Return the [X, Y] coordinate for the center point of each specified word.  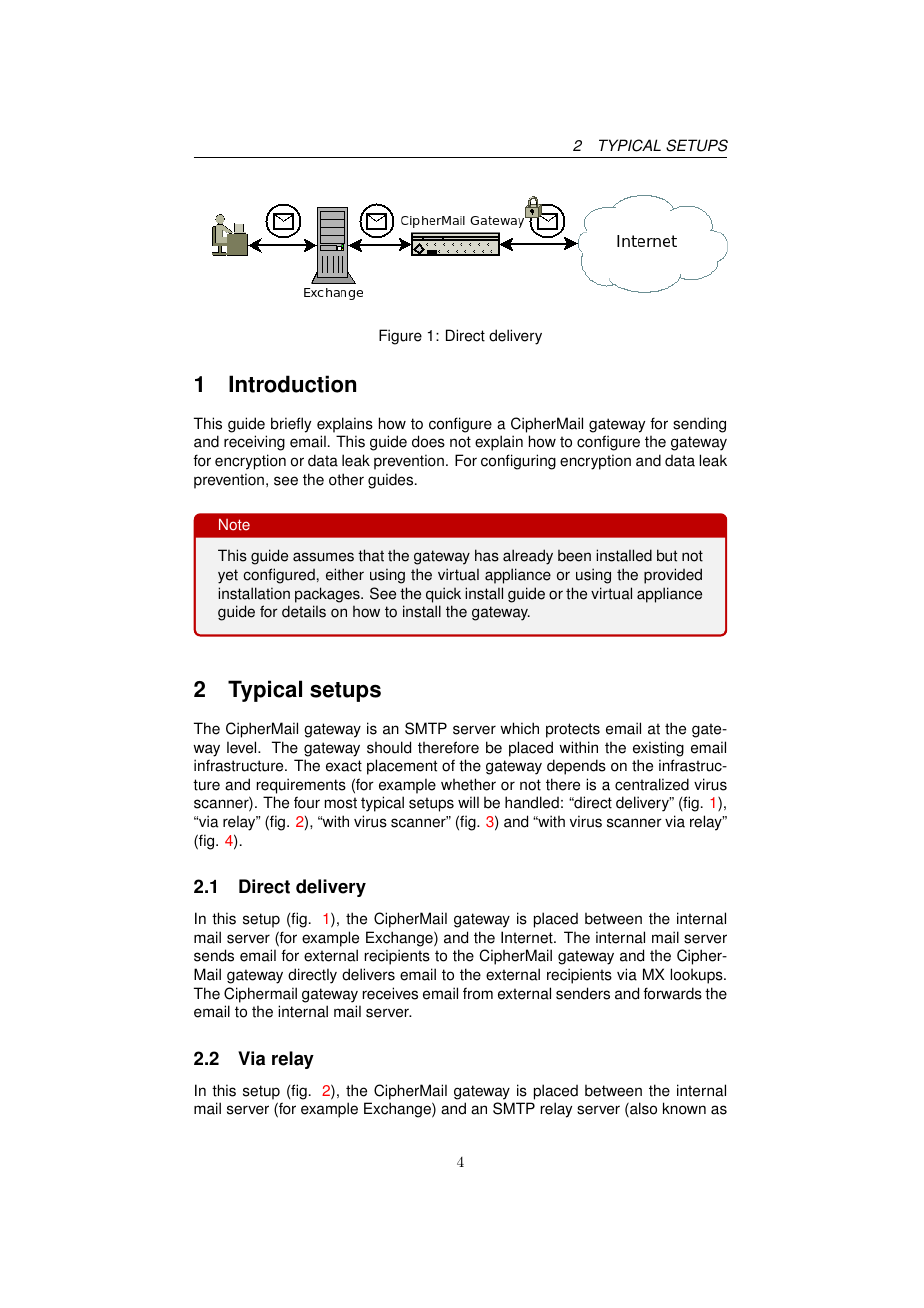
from [478, 993]
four [307, 802]
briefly [291, 425]
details [304, 611]
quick [443, 595]
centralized [652, 784]
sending [699, 425]
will [468, 802]
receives [390, 993]
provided [673, 576]
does [428, 441]
